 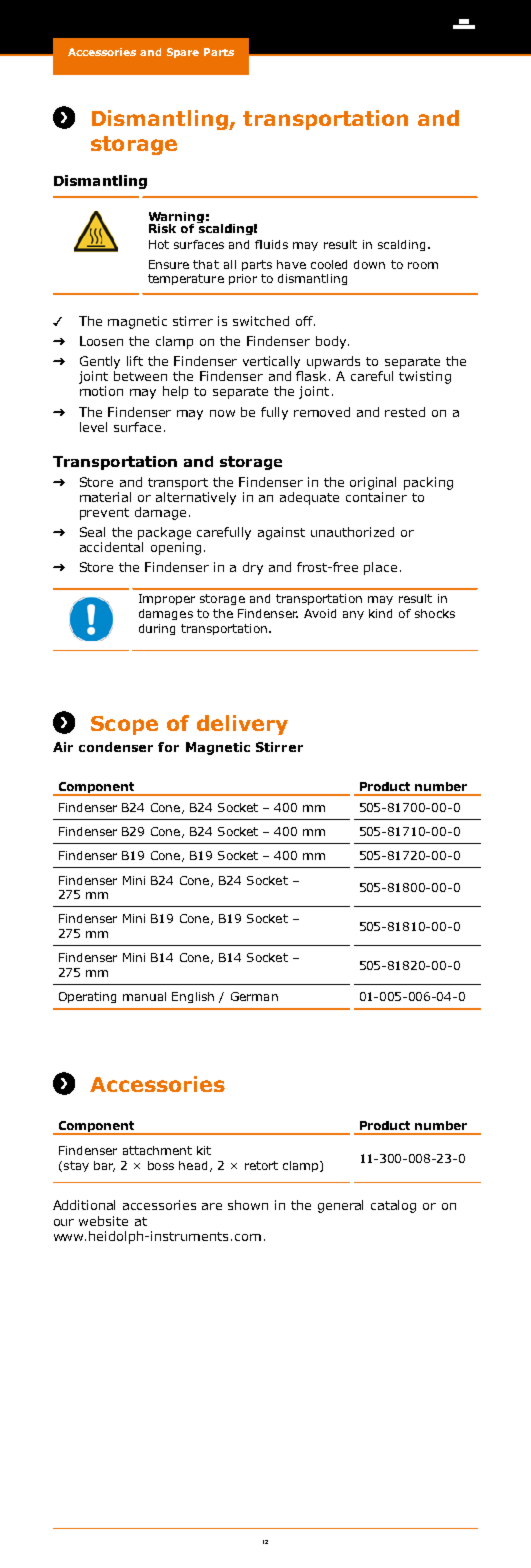 I want to click on bar, so click(x=104, y=1166).
